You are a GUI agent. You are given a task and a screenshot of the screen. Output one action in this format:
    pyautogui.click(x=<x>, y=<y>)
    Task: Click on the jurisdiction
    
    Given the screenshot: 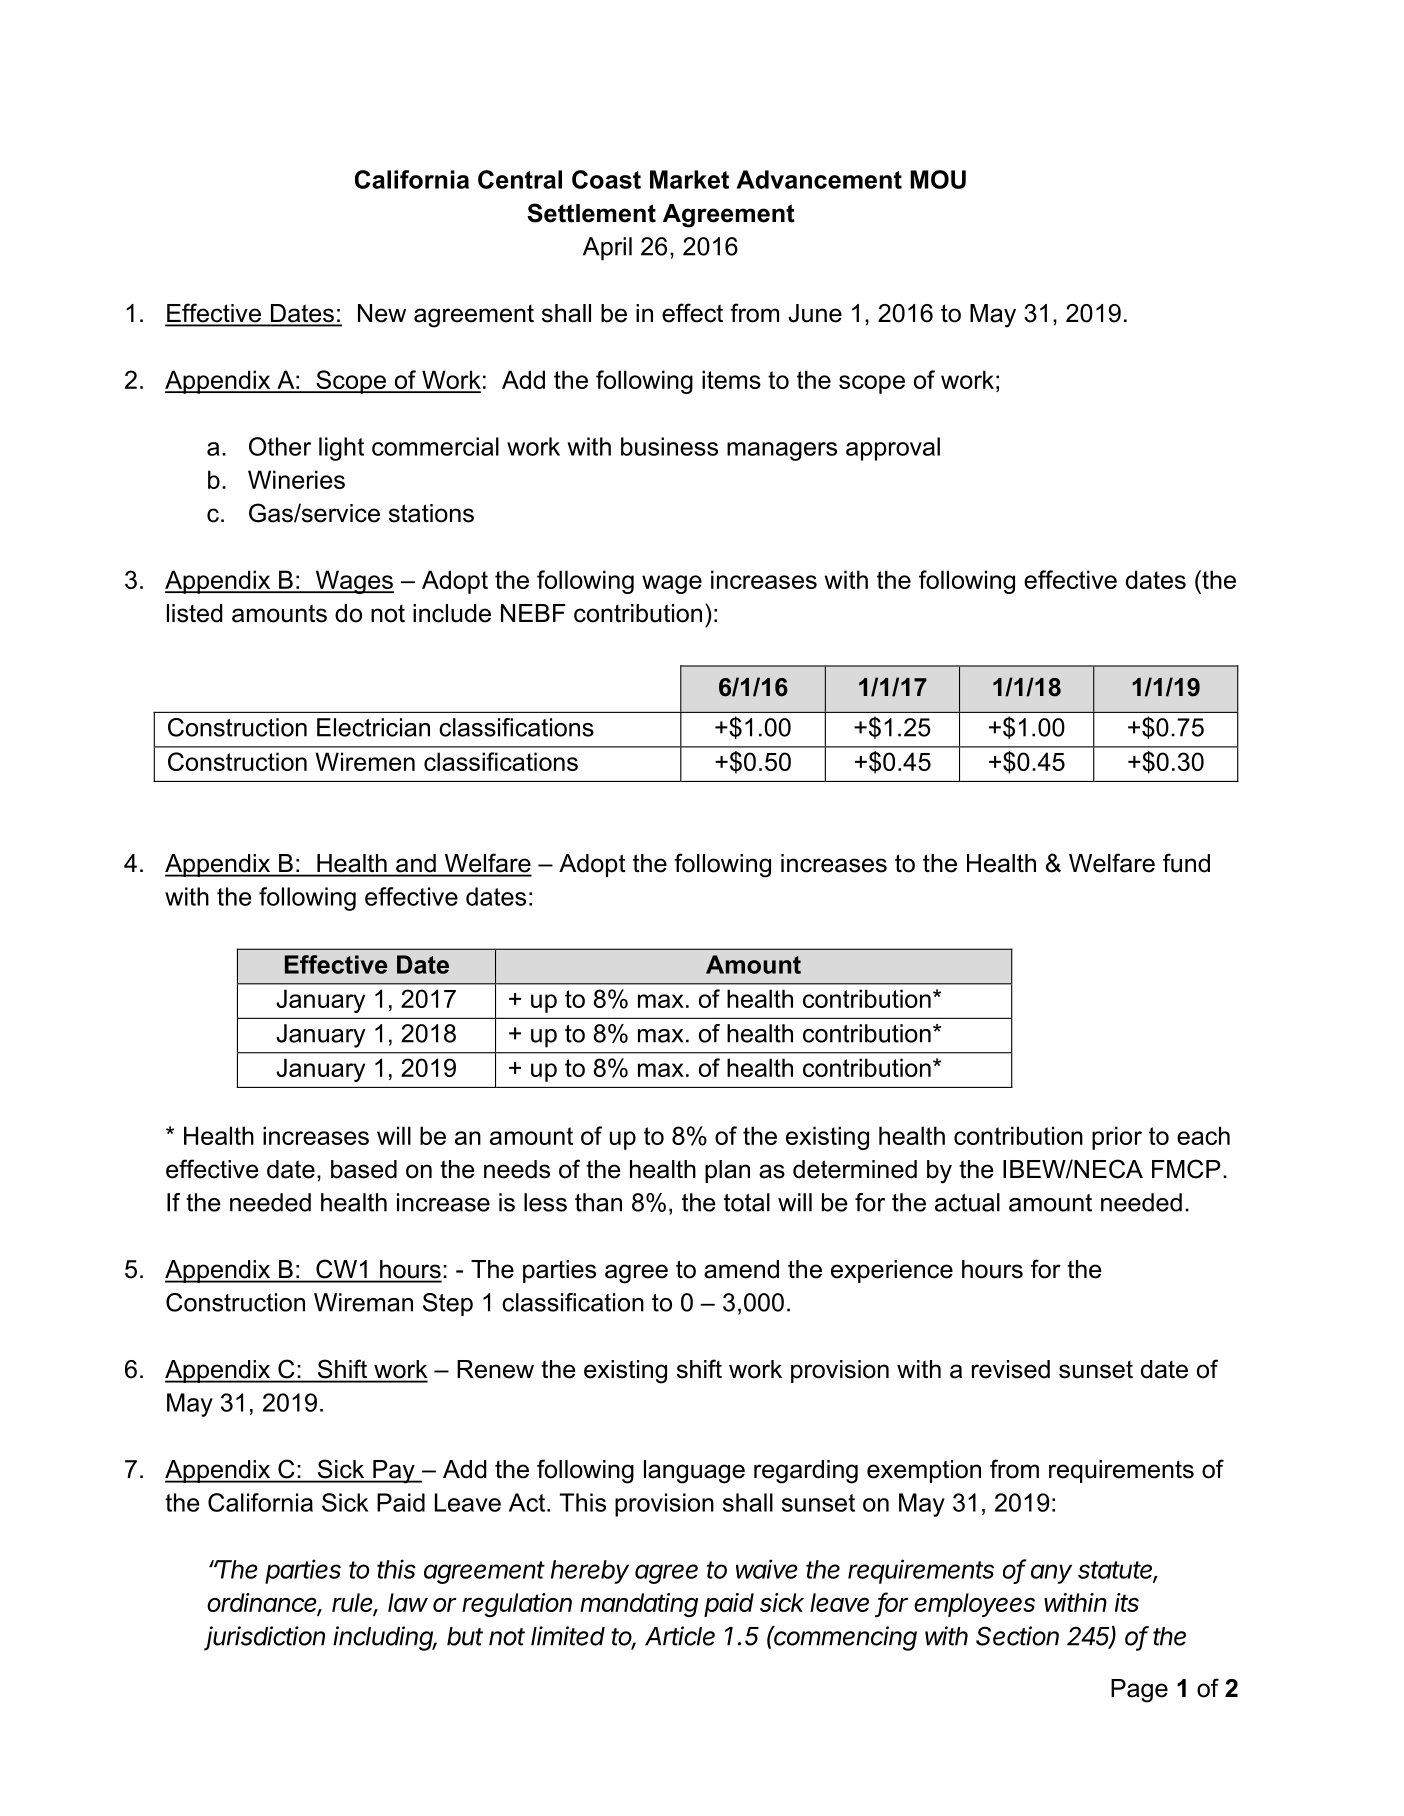 What is the action you would take?
    pyautogui.click(x=264, y=1638)
